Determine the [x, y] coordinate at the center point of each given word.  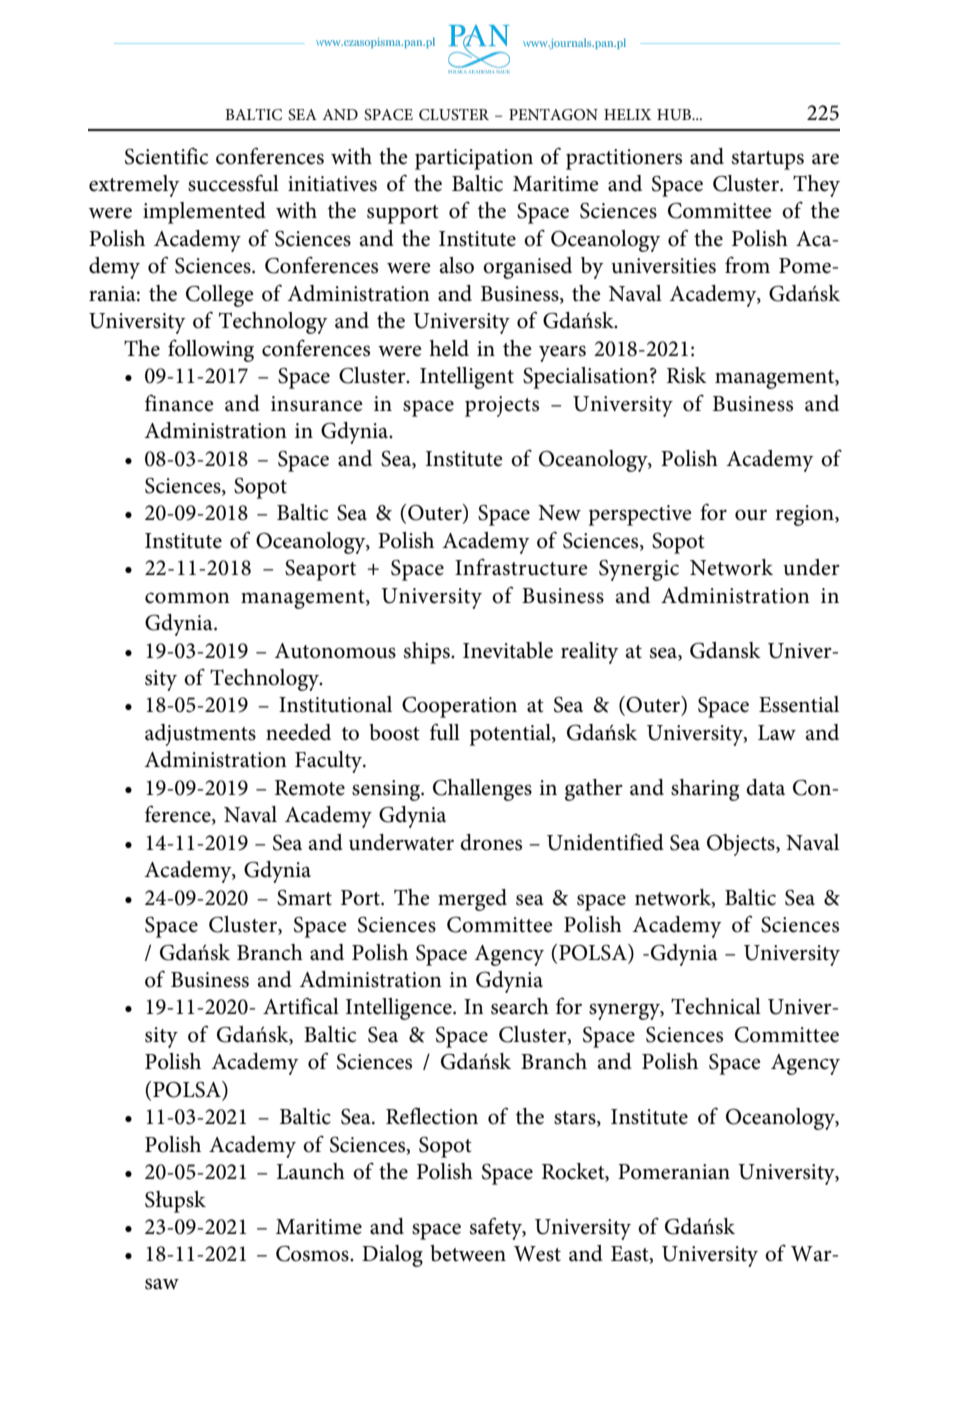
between [468, 1253]
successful [233, 183]
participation [474, 159]
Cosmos [313, 1253]
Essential [799, 704]
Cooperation [459, 707]
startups [768, 160]
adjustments [200, 735]
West [537, 1254]
